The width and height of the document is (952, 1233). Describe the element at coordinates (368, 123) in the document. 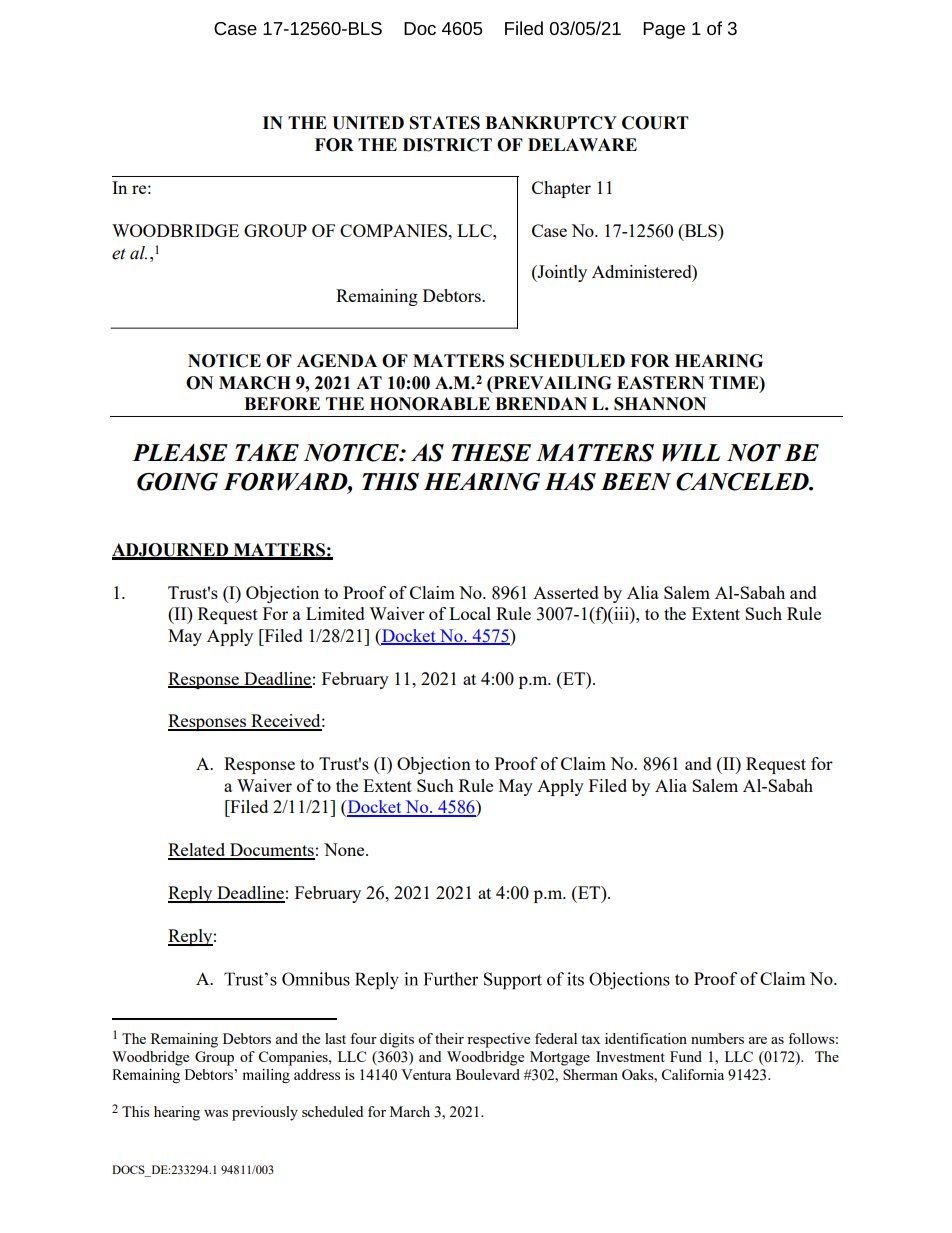

I see `UNITED` at that location.
